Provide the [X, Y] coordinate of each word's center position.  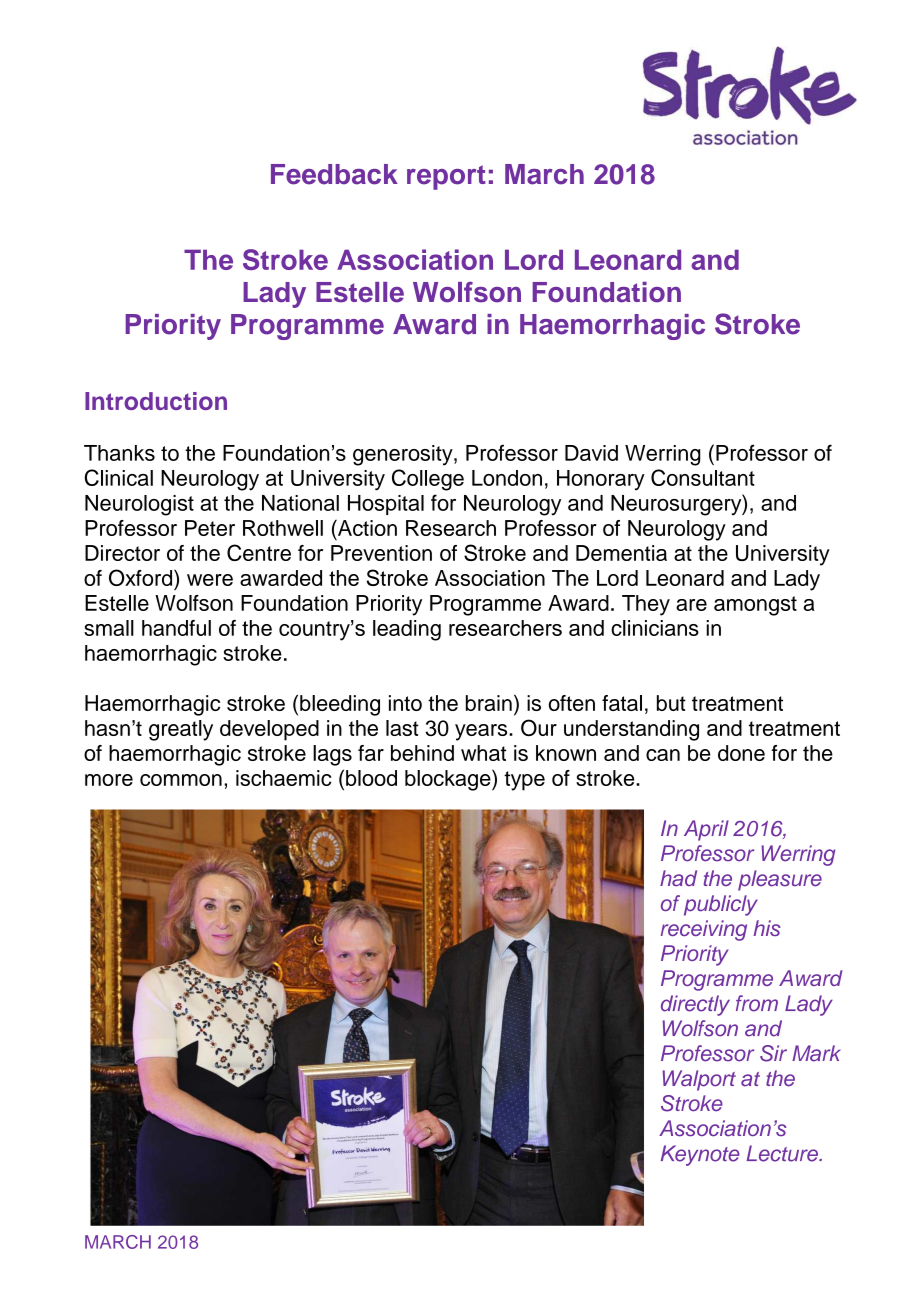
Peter [210, 528]
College [428, 480]
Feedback [334, 174]
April [706, 830]
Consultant [703, 477]
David [591, 453]
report [446, 177]
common [181, 780]
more [109, 780]
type [524, 781]
